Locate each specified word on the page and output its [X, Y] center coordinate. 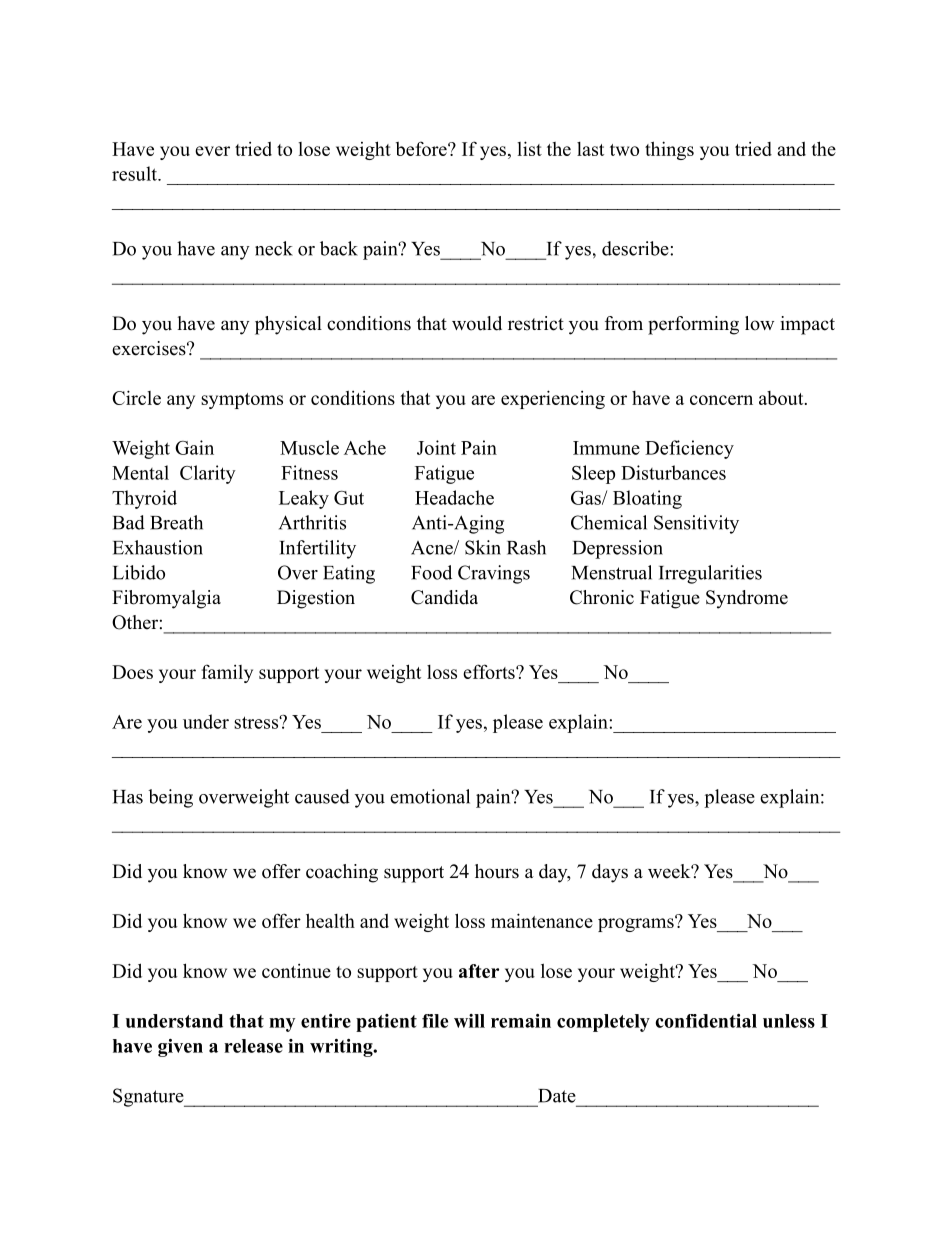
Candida [444, 597]
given [180, 1048]
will [469, 1021]
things [669, 150]
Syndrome [747, 599]
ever [212, 151]
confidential [706, 1021]
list [529, 148]
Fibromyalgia [166, 599]
